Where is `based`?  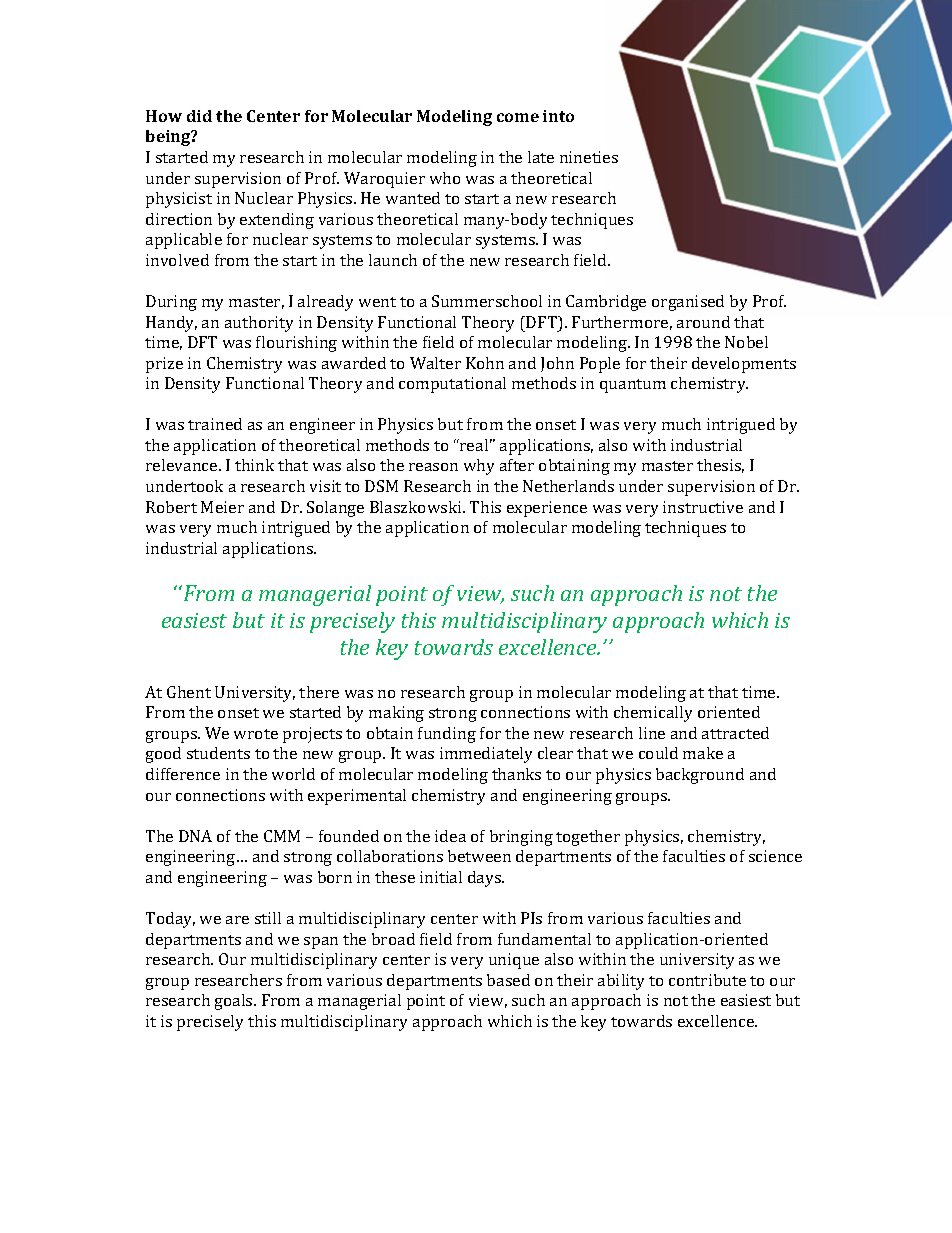
based is located at coordinates (508, 980).
